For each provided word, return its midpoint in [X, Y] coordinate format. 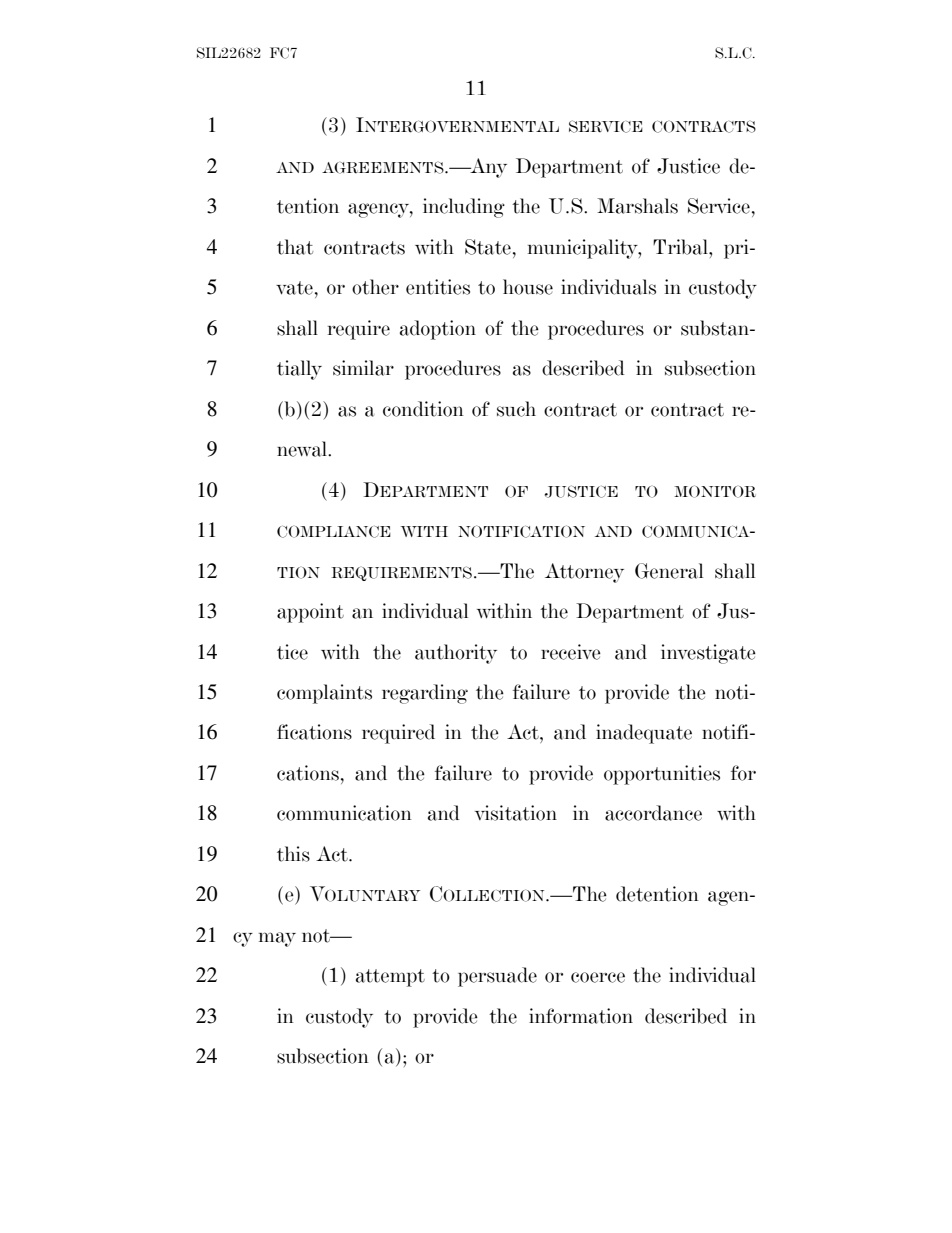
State [488, 247]
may [277, 939]
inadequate [644, 734]
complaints [324, 694]
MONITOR [715, 491]
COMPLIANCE [334, 532]
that [295, 247]
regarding [425, 694]
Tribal [681, 247]
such [516, 409]
